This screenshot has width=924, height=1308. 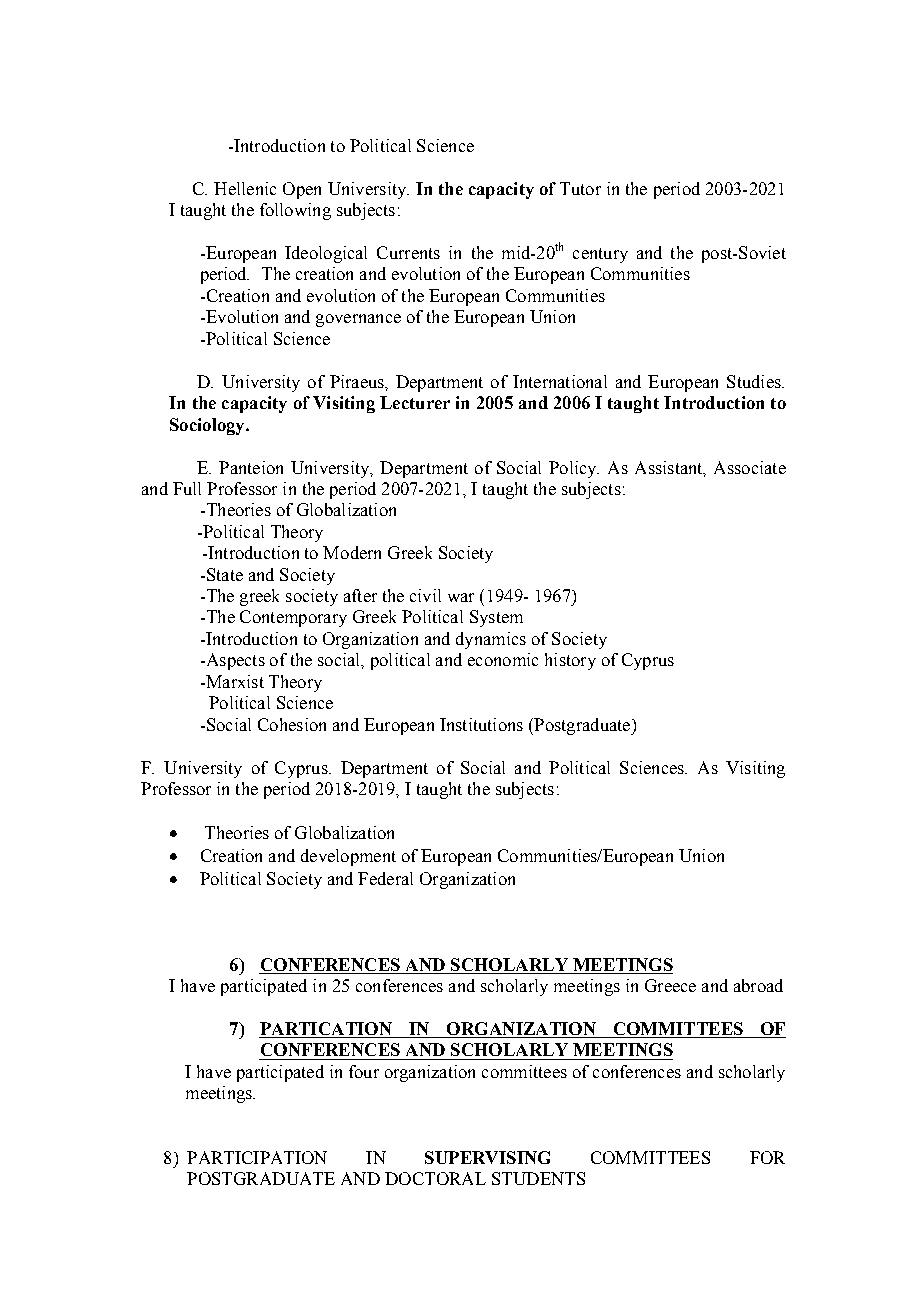 I want to click on century, so click(x=600, y=255).
